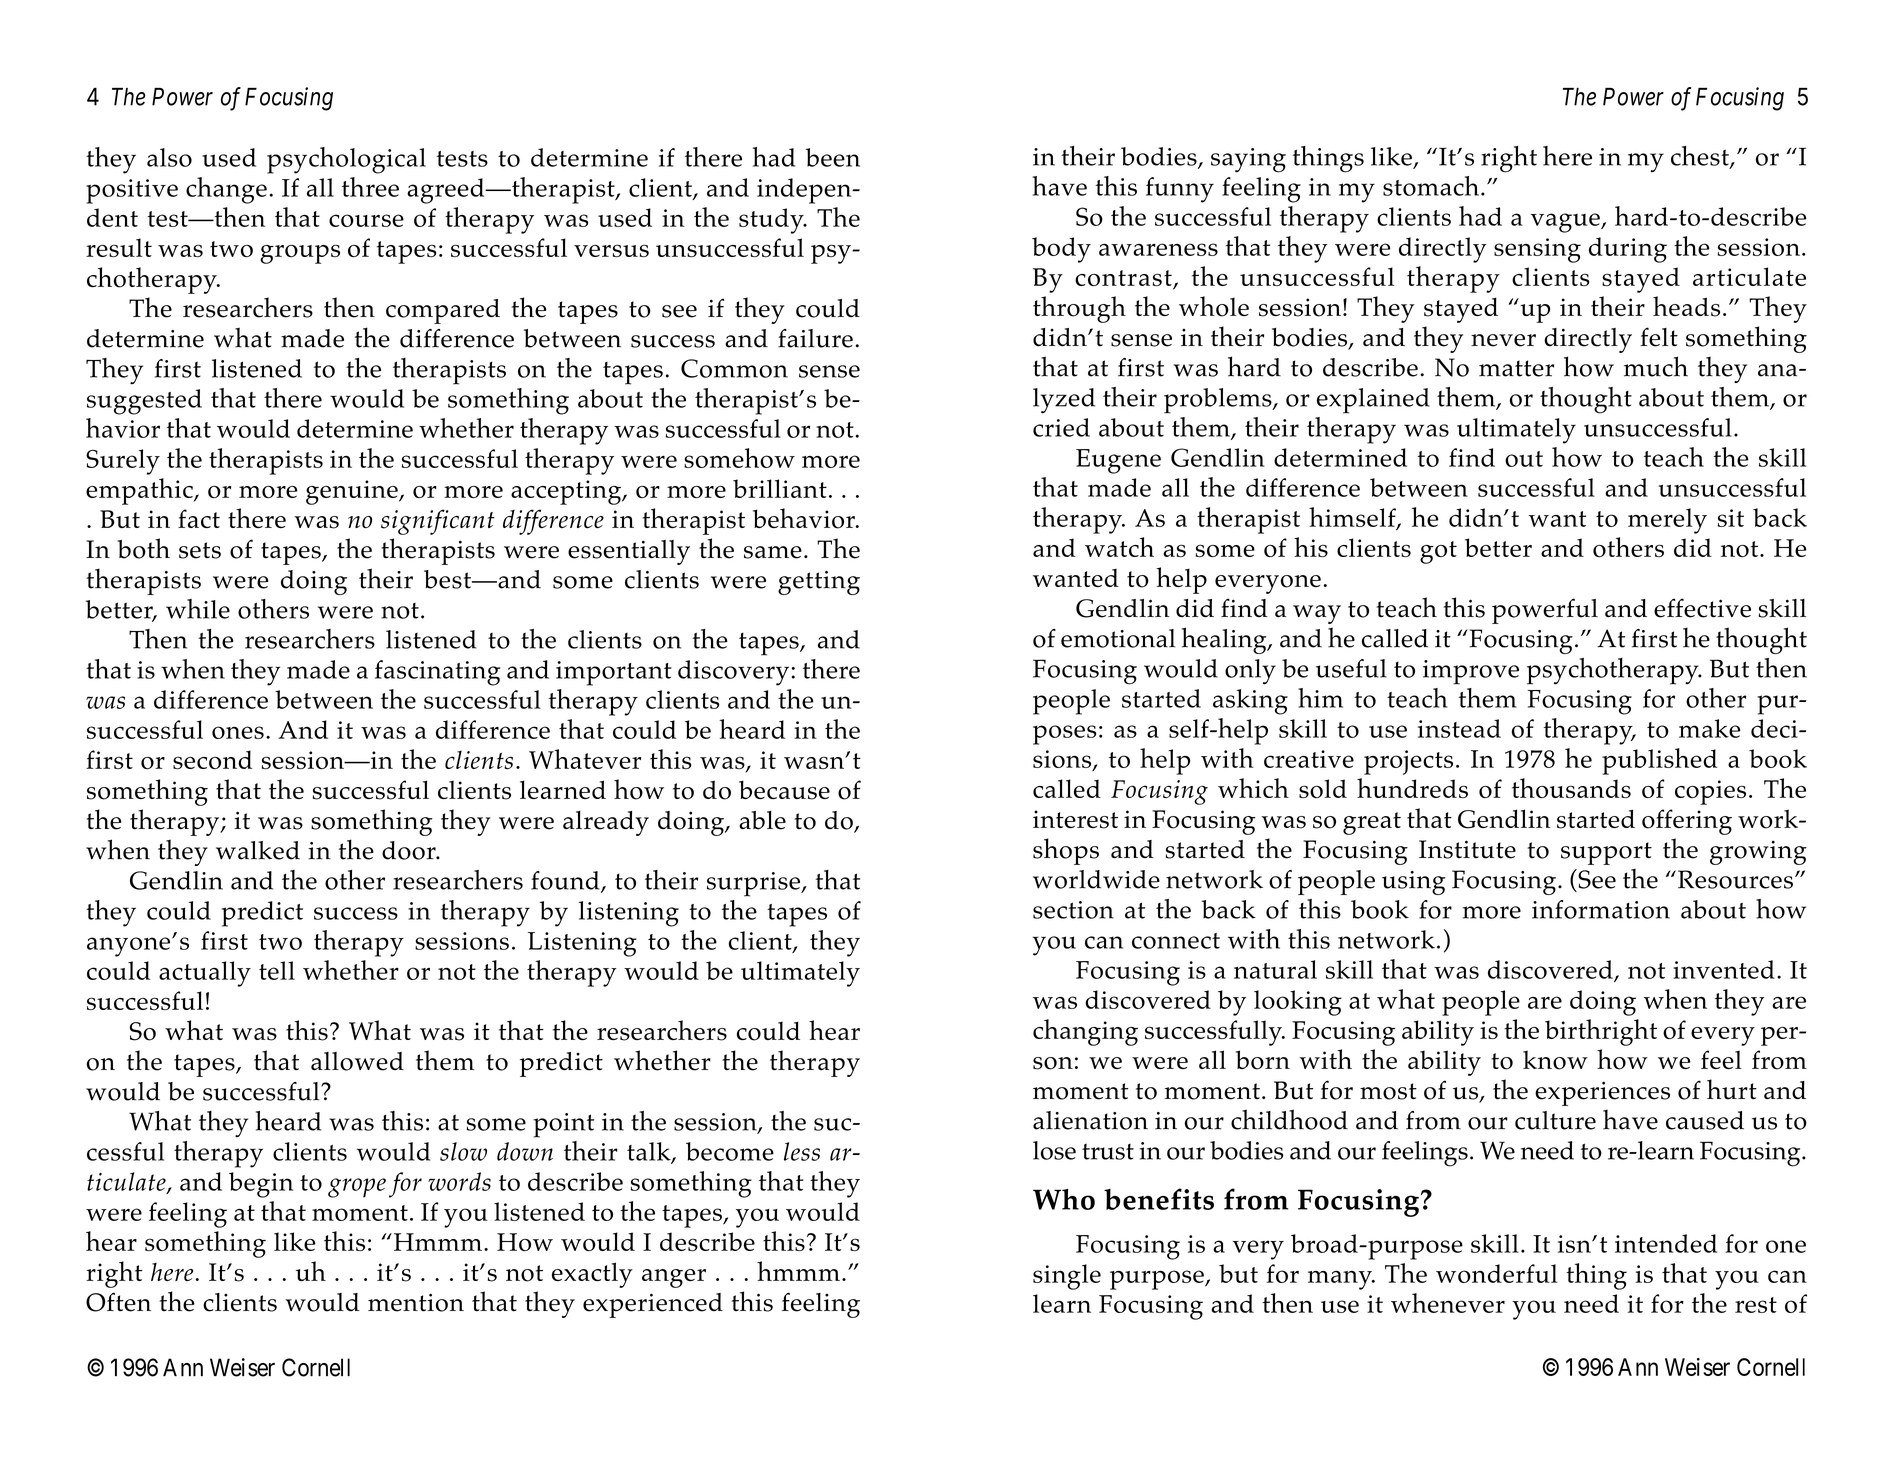 This document has width=1893, height=1463. What do you see at coordinates (1601, 909) in the document?
I see `information` at bounding box center [1601, 909].
